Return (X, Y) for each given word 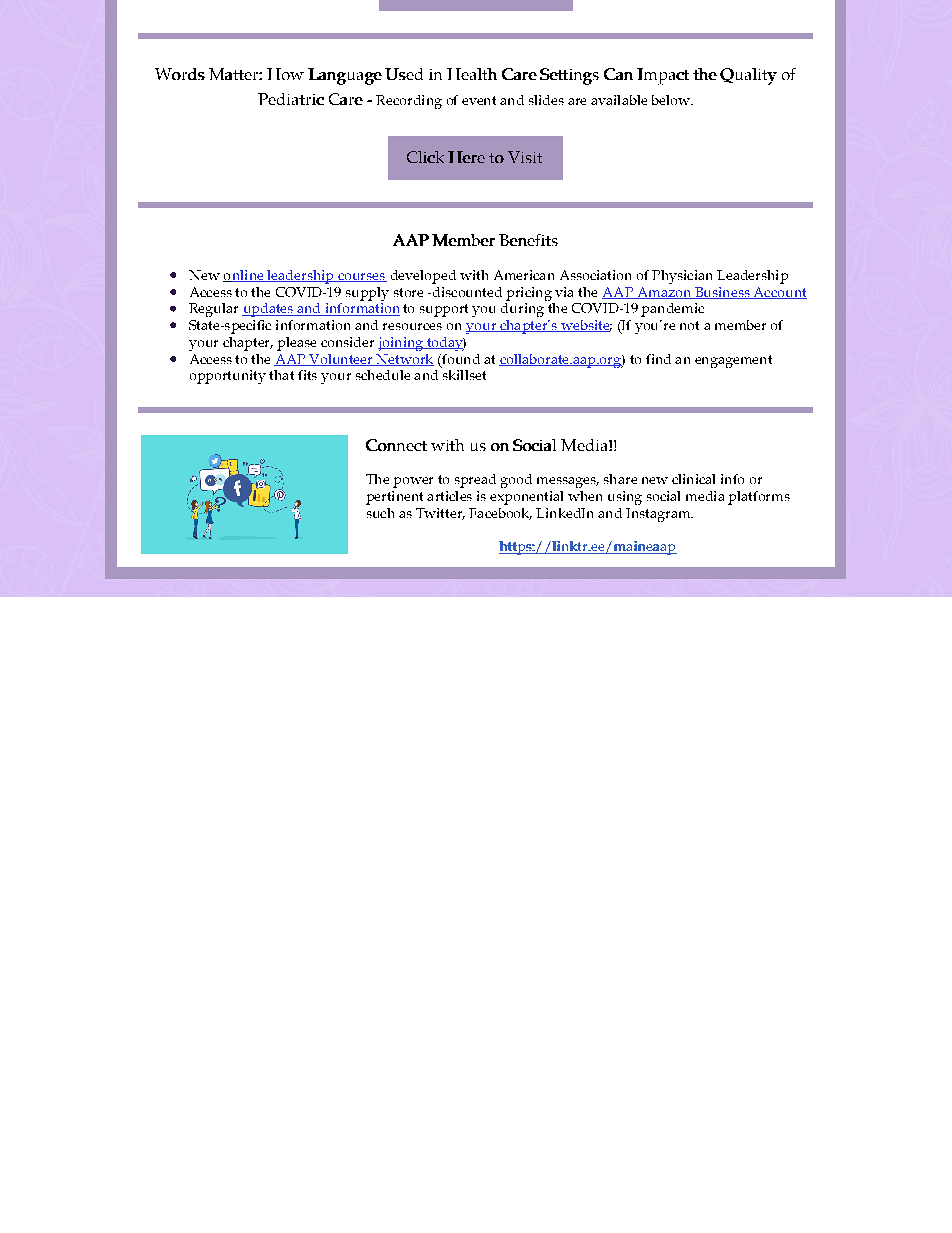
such (380, 513)
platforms (759, 498)
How (285, 74)
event (479, 100)
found (460, 359)
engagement (733, 361)
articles (449, 496)
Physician (682, 277)
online (244, 276)
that (281, 375)
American (524, 275)
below (672, 100)
